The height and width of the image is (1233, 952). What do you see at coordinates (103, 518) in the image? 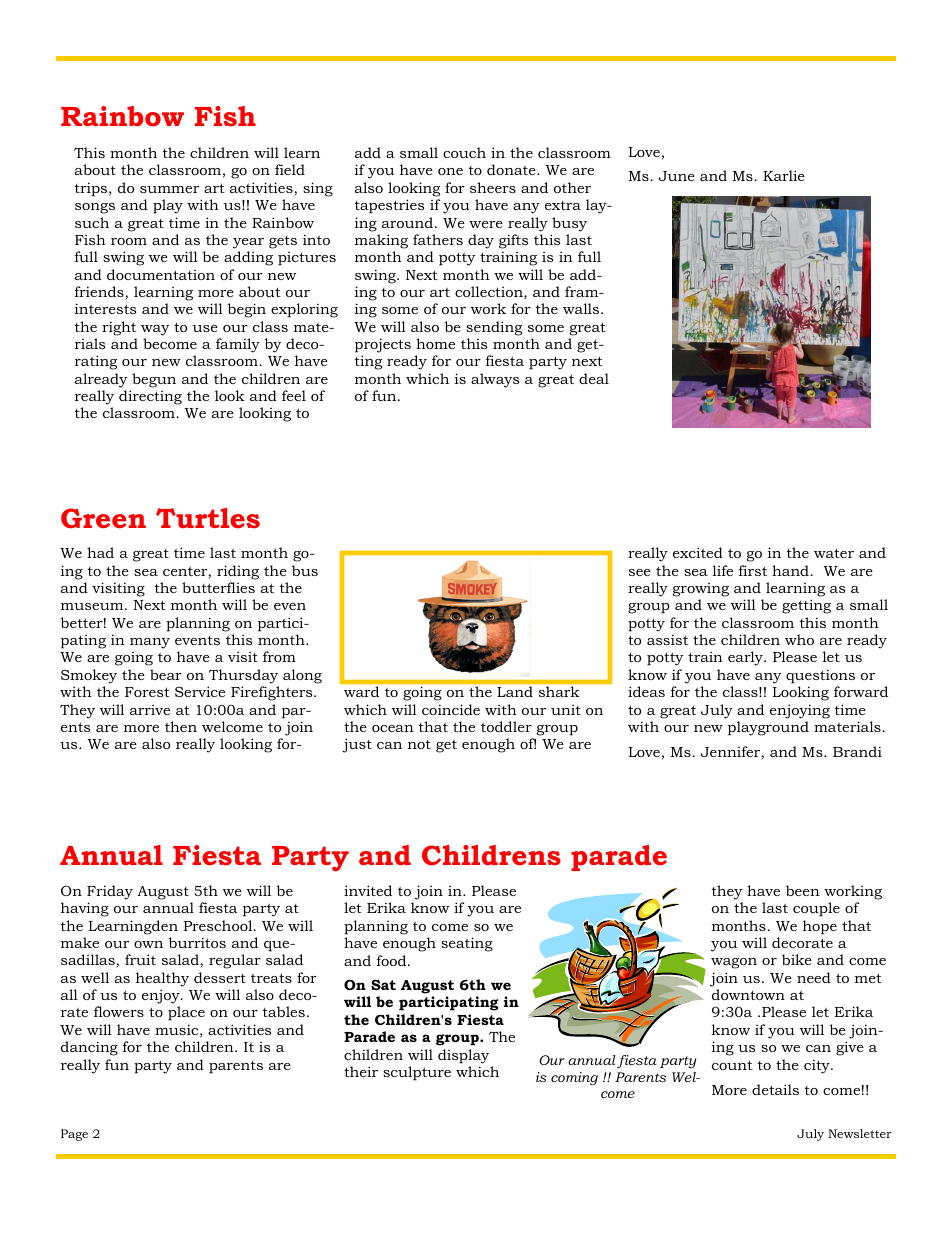
I see `Green` at bounding box center [103, 518].
